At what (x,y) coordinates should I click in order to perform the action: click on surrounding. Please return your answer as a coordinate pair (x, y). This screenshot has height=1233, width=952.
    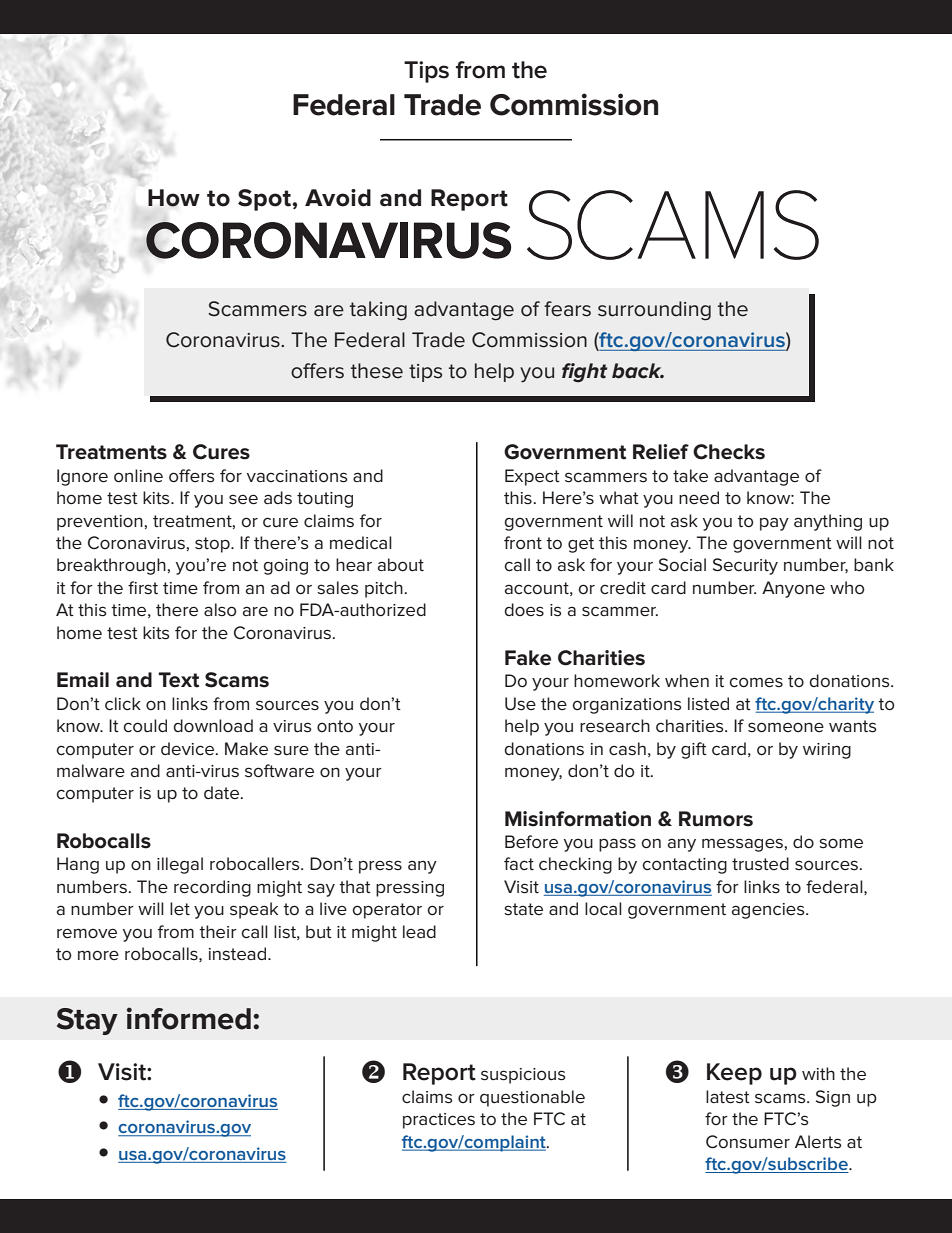
    Looking at the image, I should click on (654, 311).
